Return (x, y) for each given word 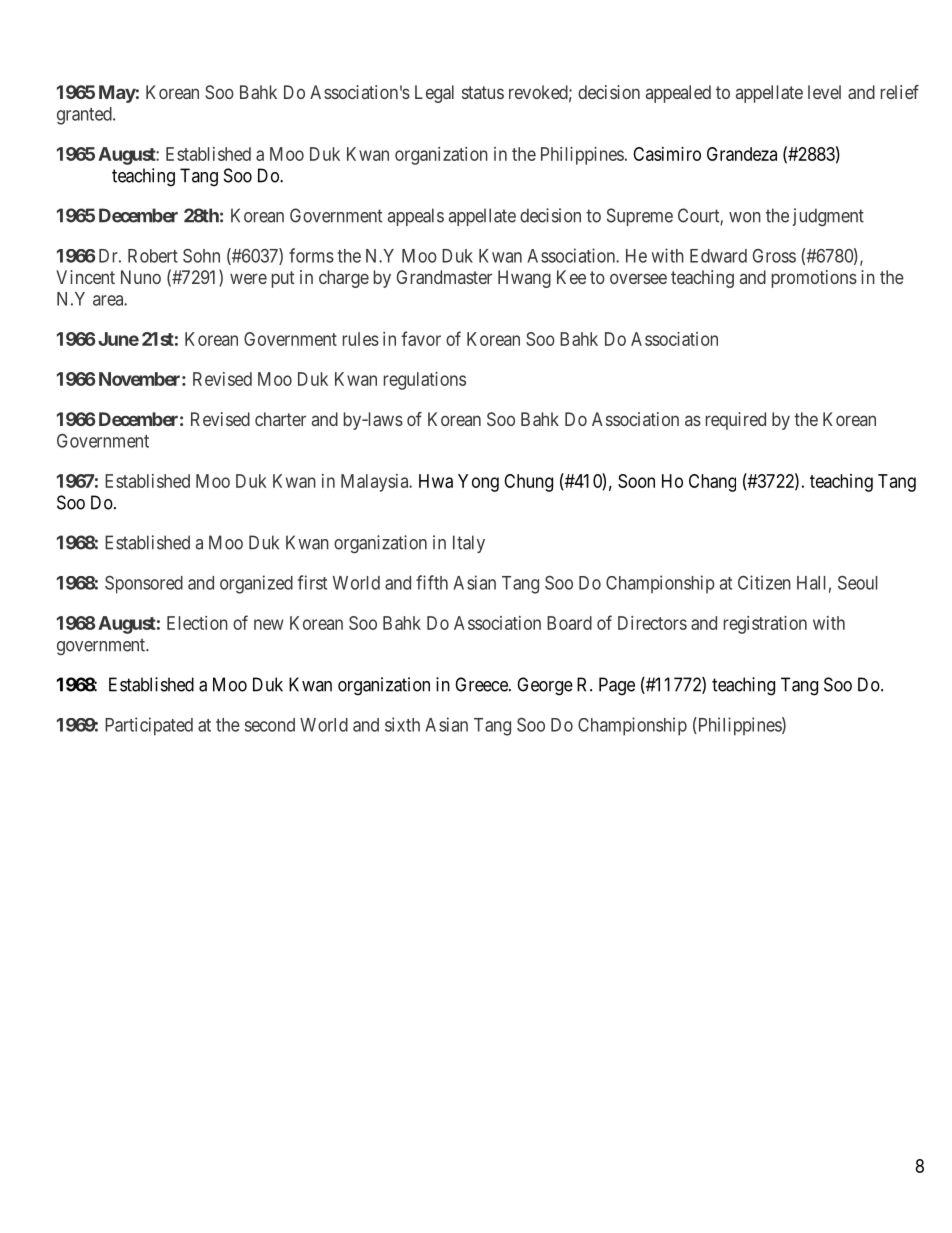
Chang (712, 483)
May (117, 94)
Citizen (764, 582)
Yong (478, 483)
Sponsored (144, 585)
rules (361, 339)
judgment (828, 217)
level (824, 92)
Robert (153, 256)
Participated (149, 726)
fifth (432, 582)
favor (421, 338)
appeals (416, 217)
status (483, 92)
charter (280, 419)
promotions (814, 279)
